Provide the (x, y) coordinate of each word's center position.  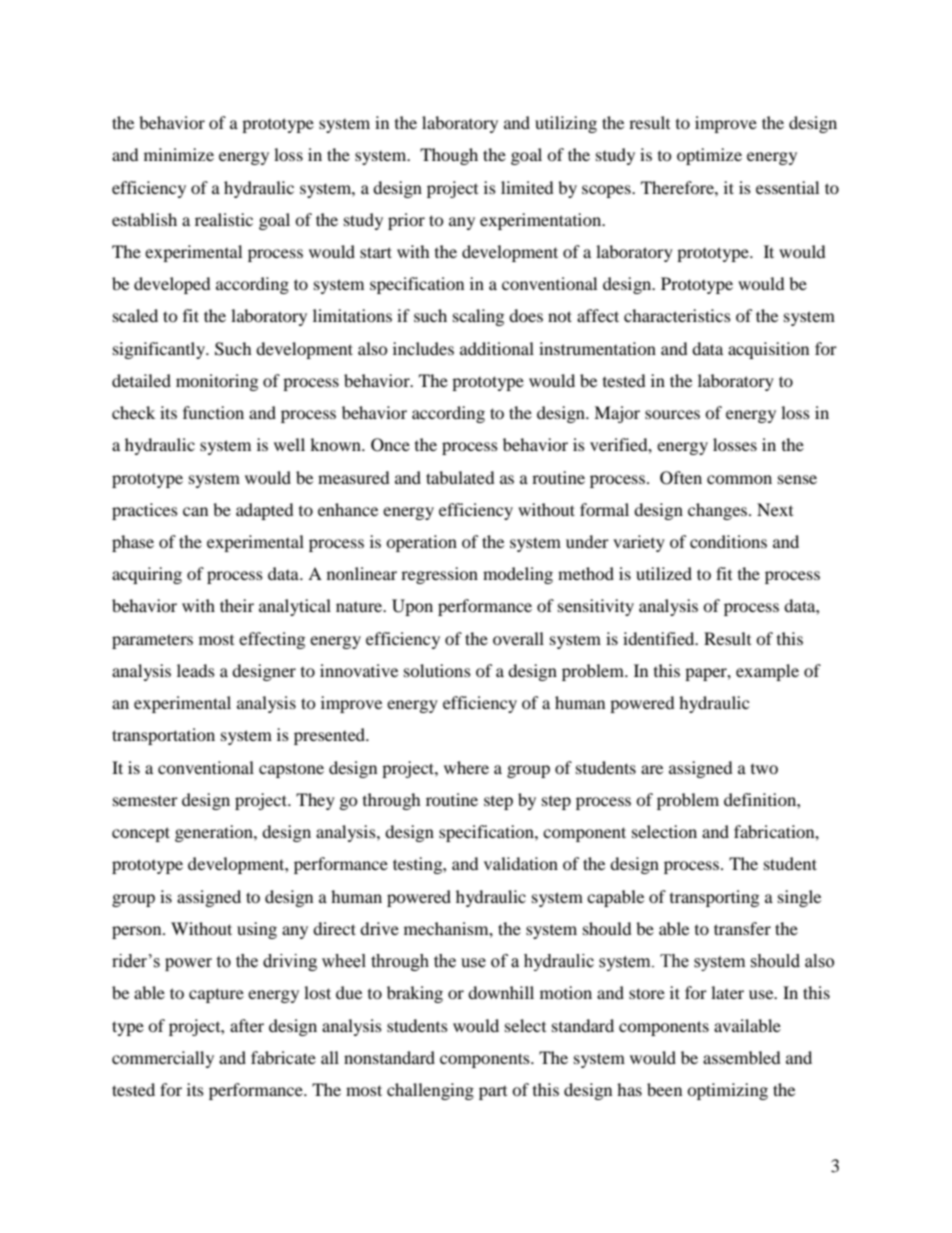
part (493, 1093)
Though (449, 156)
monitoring (217, 382)
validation (521, 863)
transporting (714, 898)
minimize (179, 154)
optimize (709, 156)
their (237, 605)
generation (215, 833)
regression (439, 575)
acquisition (768, 350)
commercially (163, 1059)
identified (660, 638)
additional (497, 348)
